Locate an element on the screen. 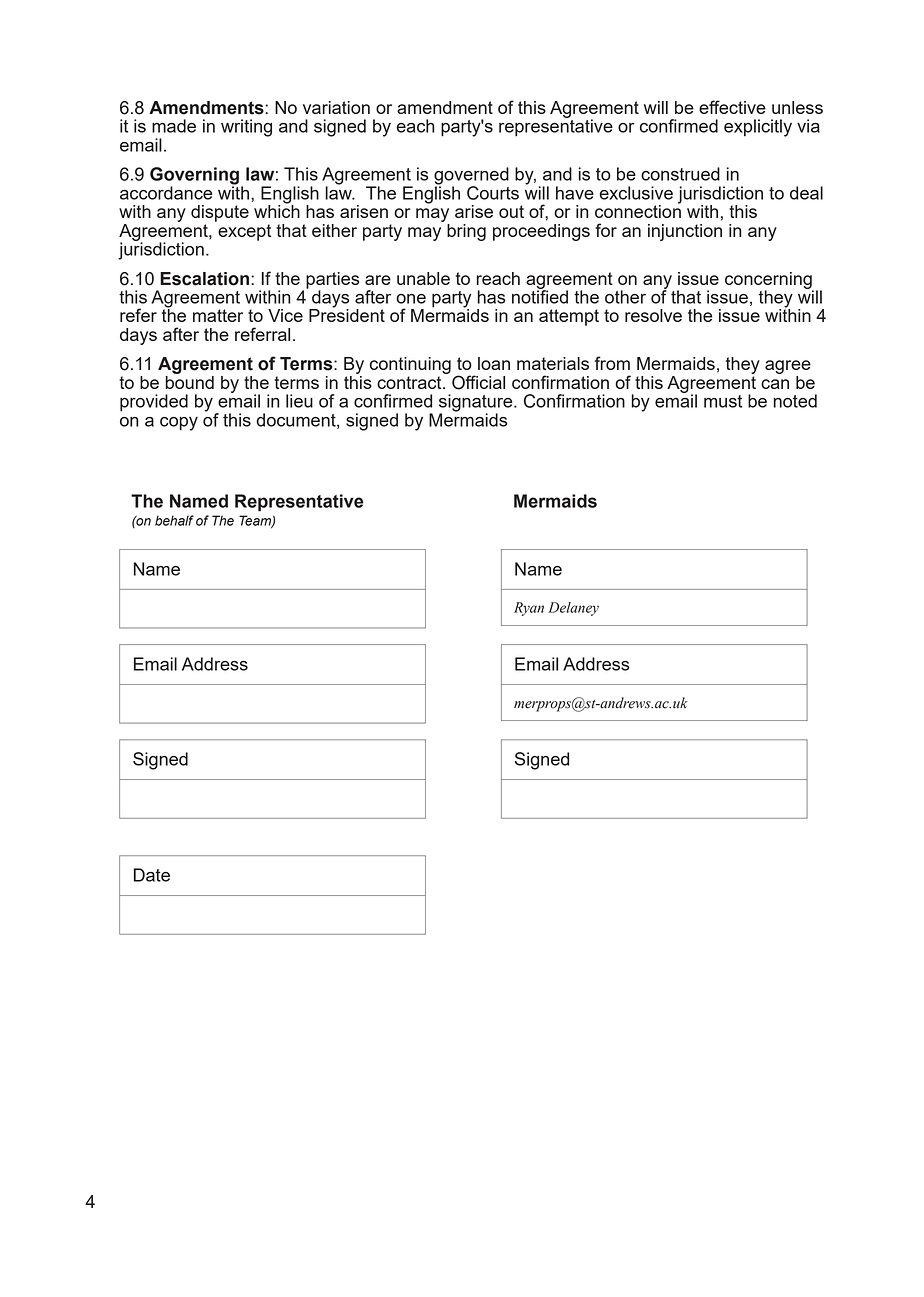  writing is located at coordinates (246, 128).
